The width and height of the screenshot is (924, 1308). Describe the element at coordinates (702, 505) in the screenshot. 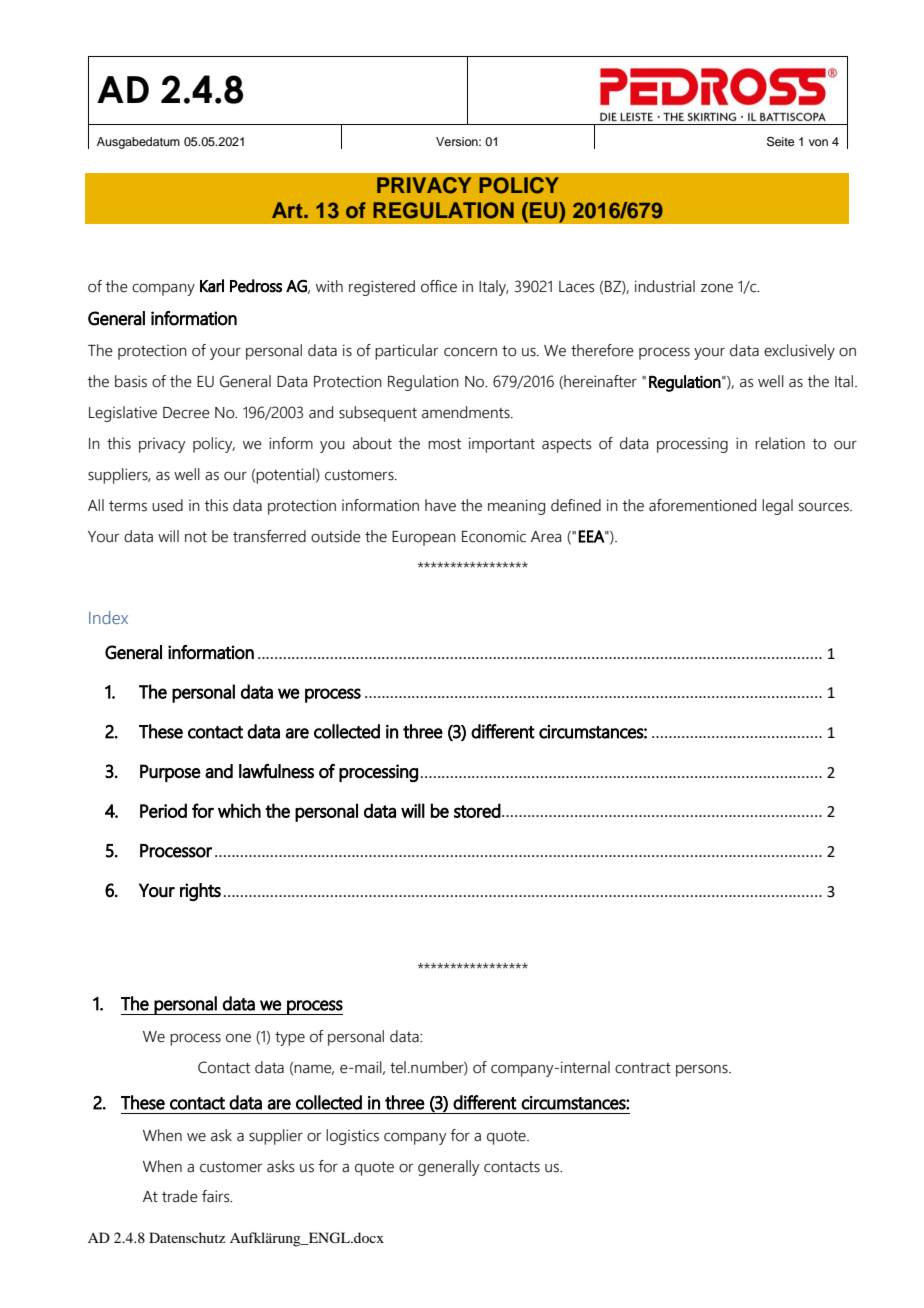

I see `aforementioned` at that location.
